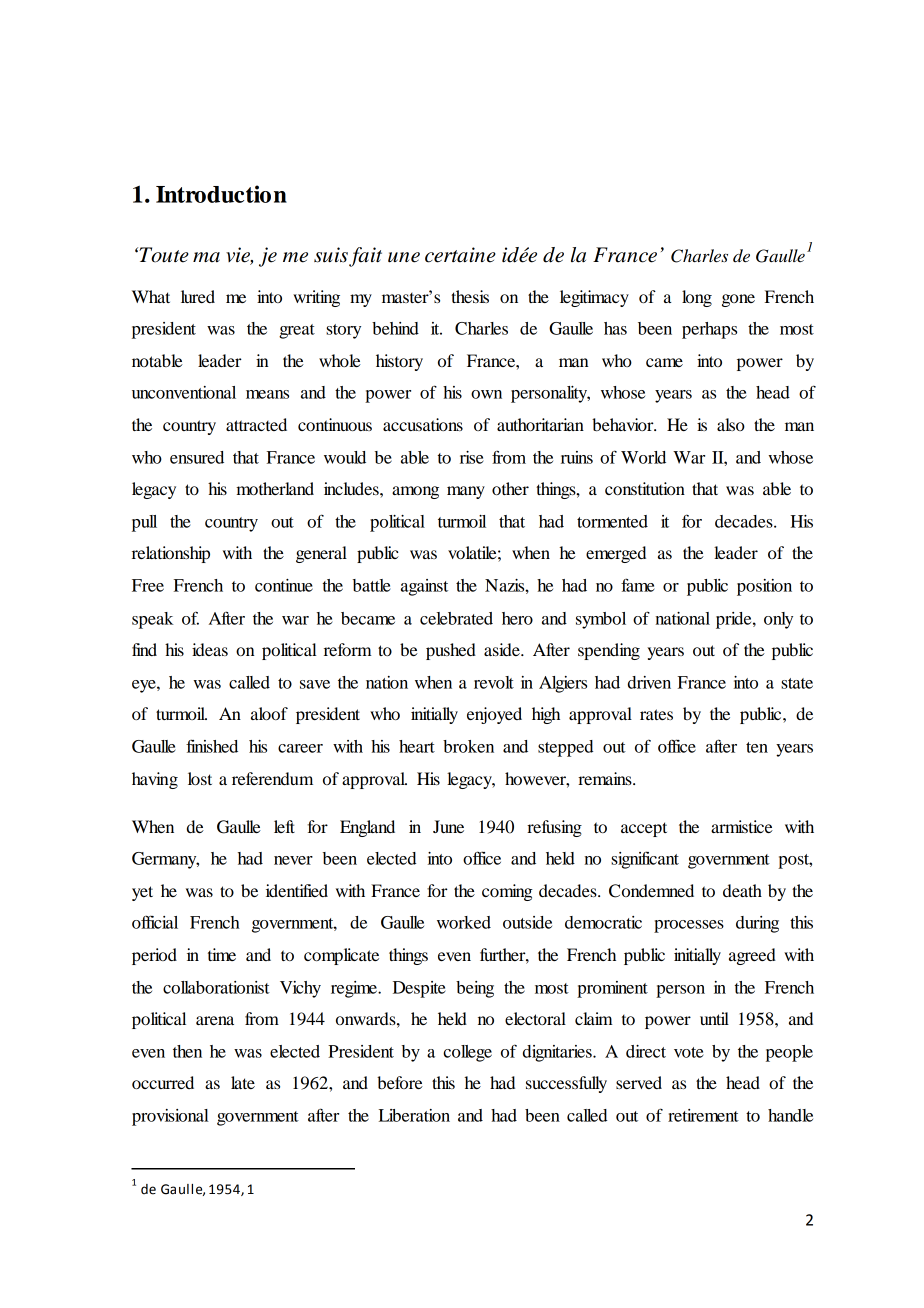  Describe the element at coordinates (243, 1082) in the page. I see `late` at that location.
